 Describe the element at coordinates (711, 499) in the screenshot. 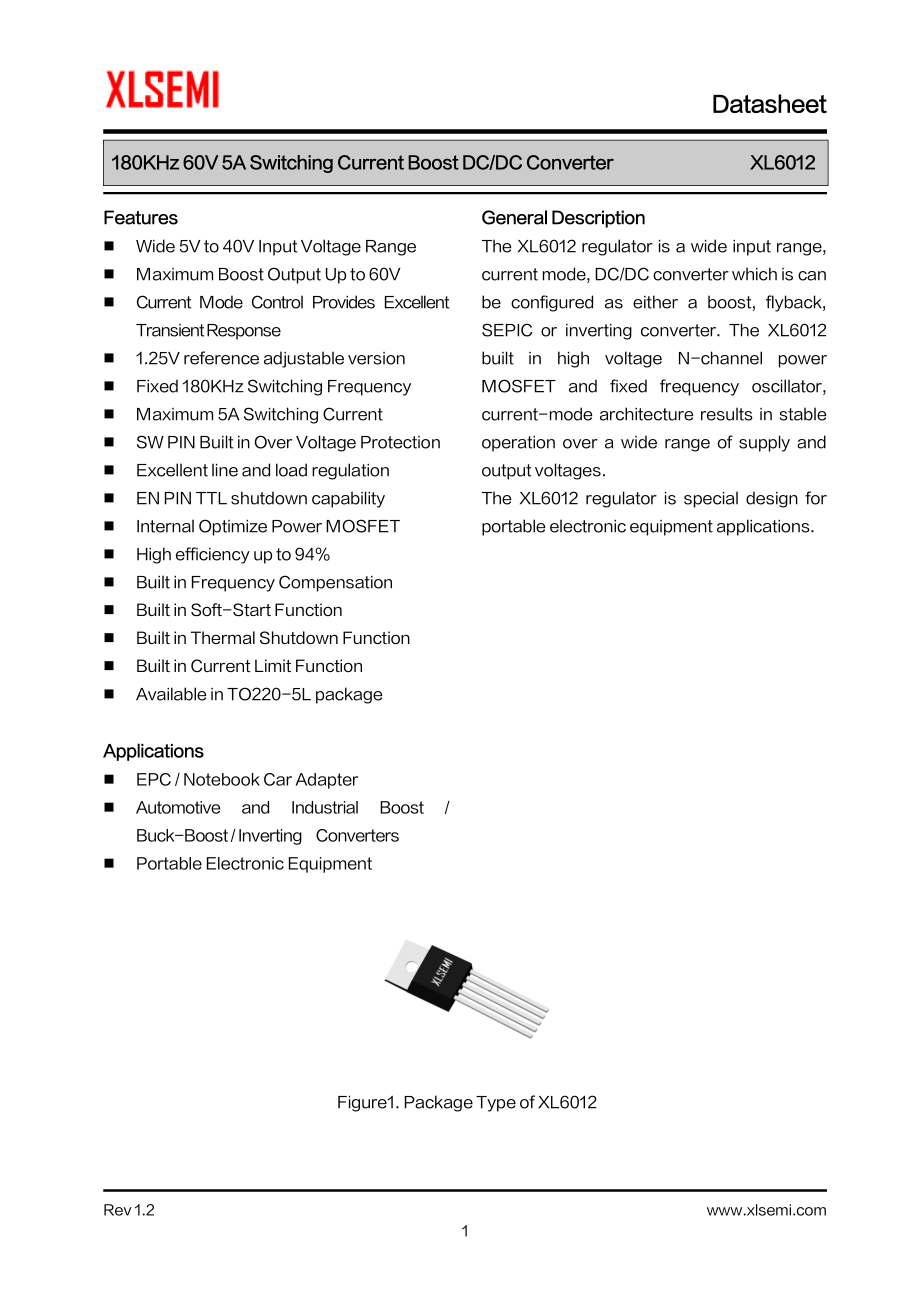

I see `special` at that location.
